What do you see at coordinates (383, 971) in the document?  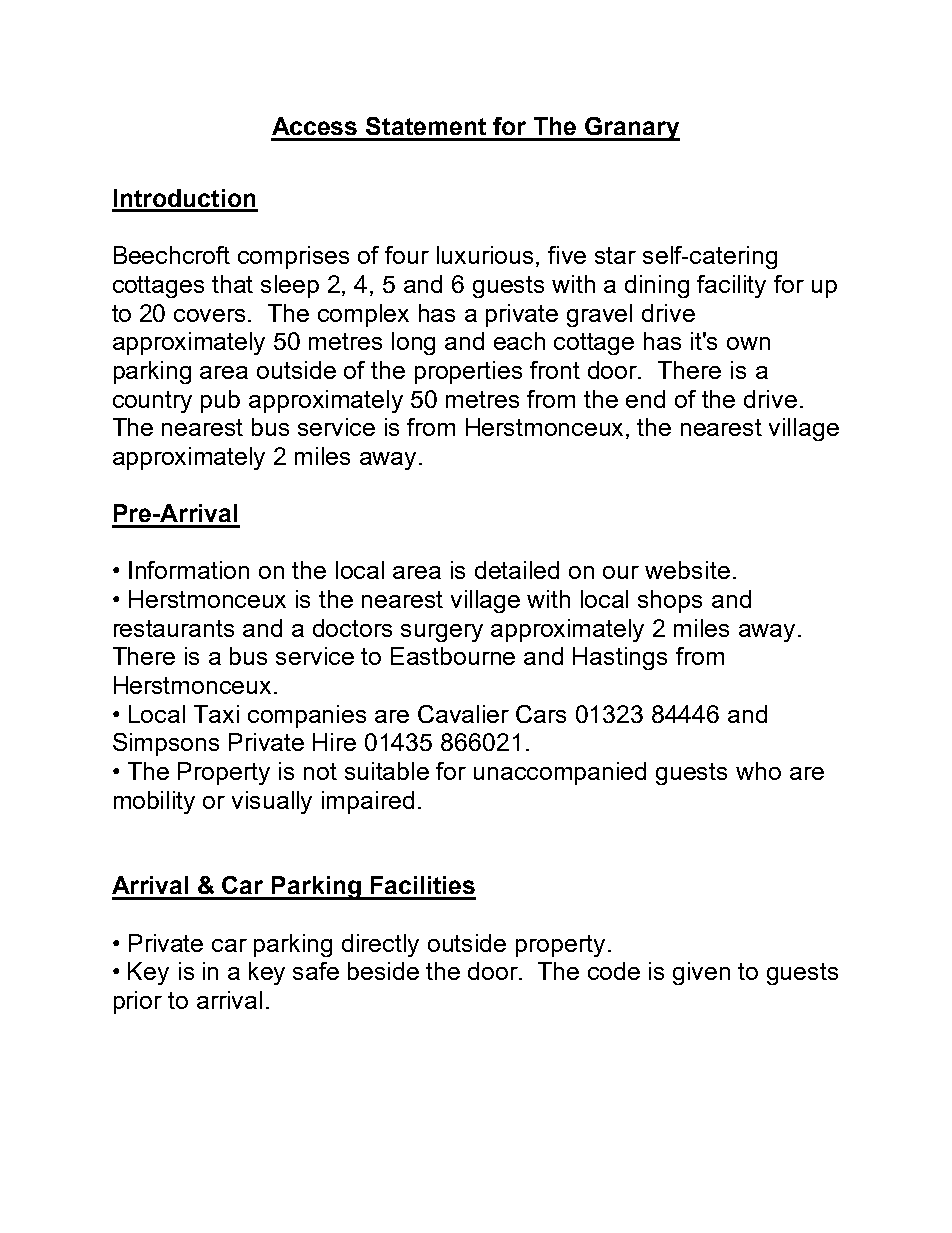 I see `beside` at bounding box center [383, 971].
